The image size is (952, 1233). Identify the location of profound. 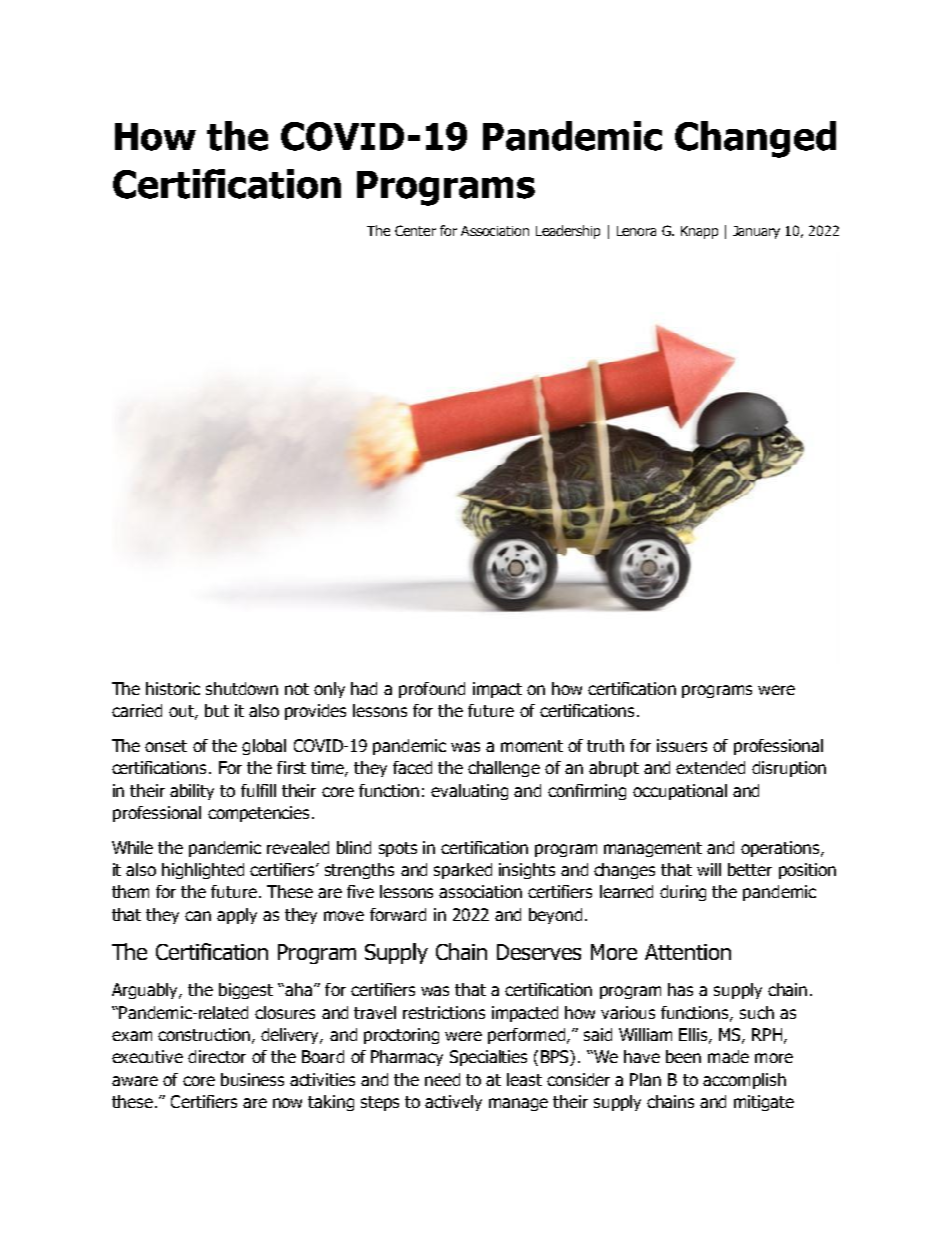
(432, 690).
